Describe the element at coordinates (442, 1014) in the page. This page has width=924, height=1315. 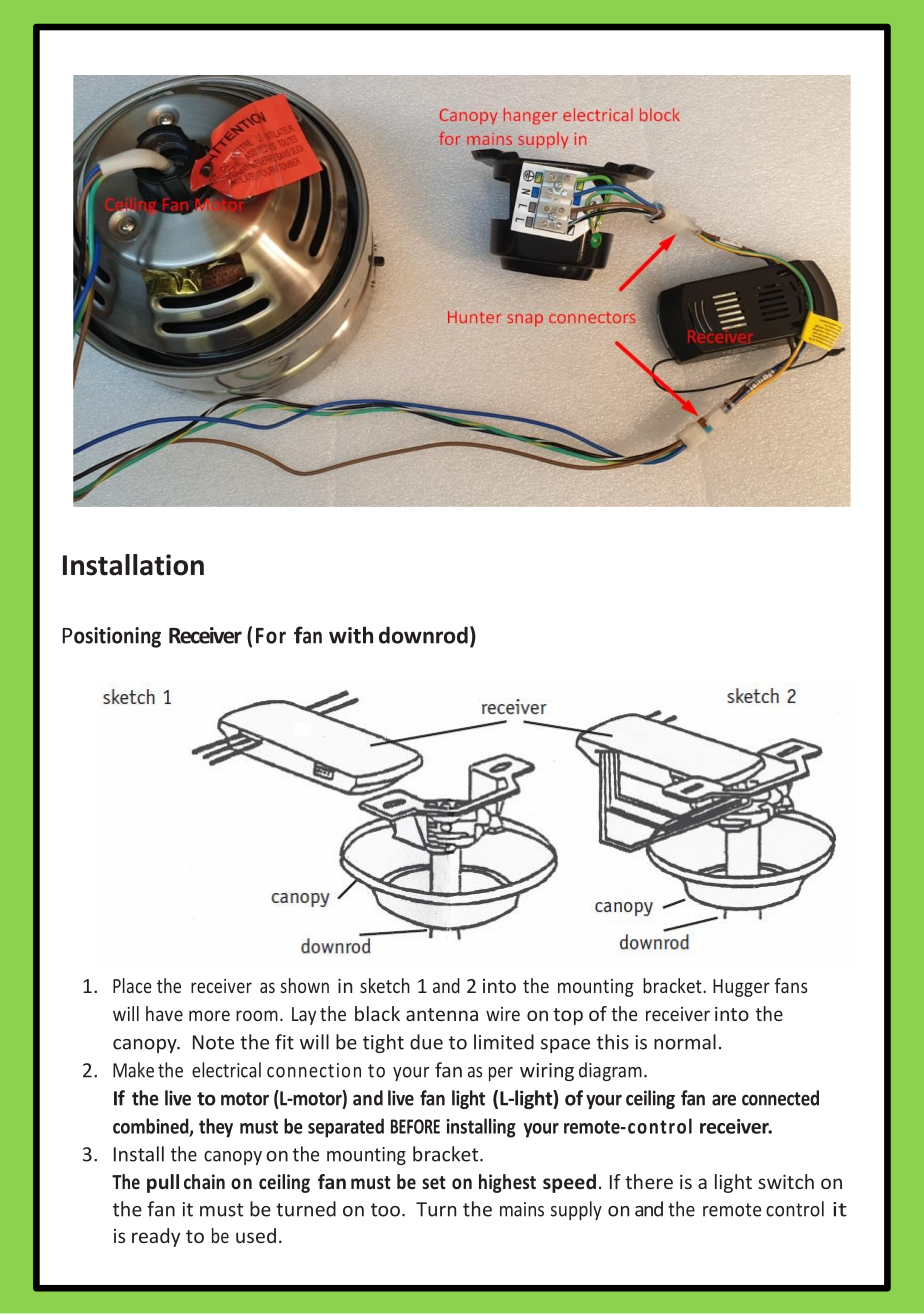
I see `antenna` at that location.
